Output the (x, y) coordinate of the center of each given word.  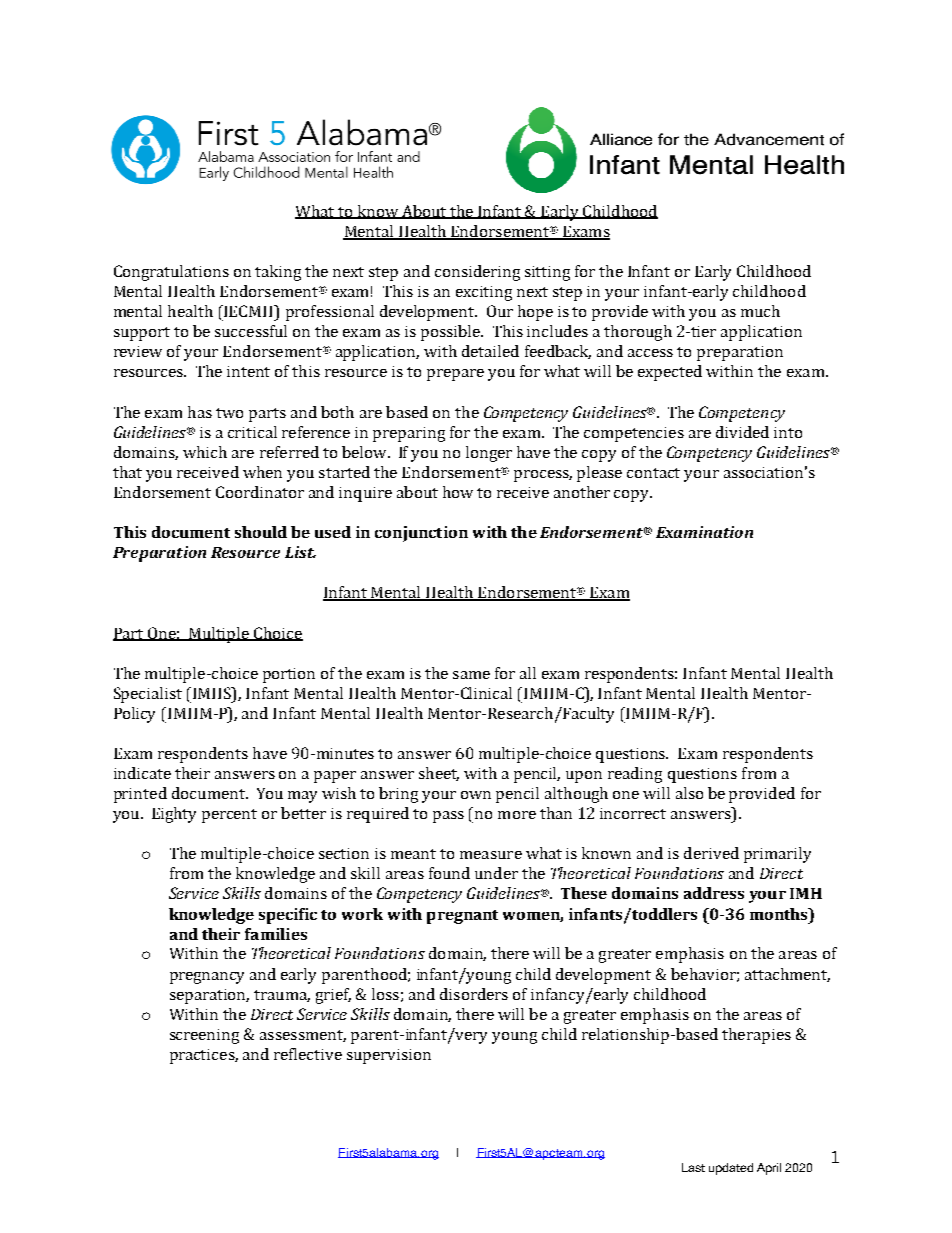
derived (711, 853)
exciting (484, 293)
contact (653, 473)
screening (204, 1036)
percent (229, 816)
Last (693, 1167)
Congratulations (171, 273)
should (261, 532)
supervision (389, 1056)
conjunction (421, 534)
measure (491, 855)
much (760, 311)
